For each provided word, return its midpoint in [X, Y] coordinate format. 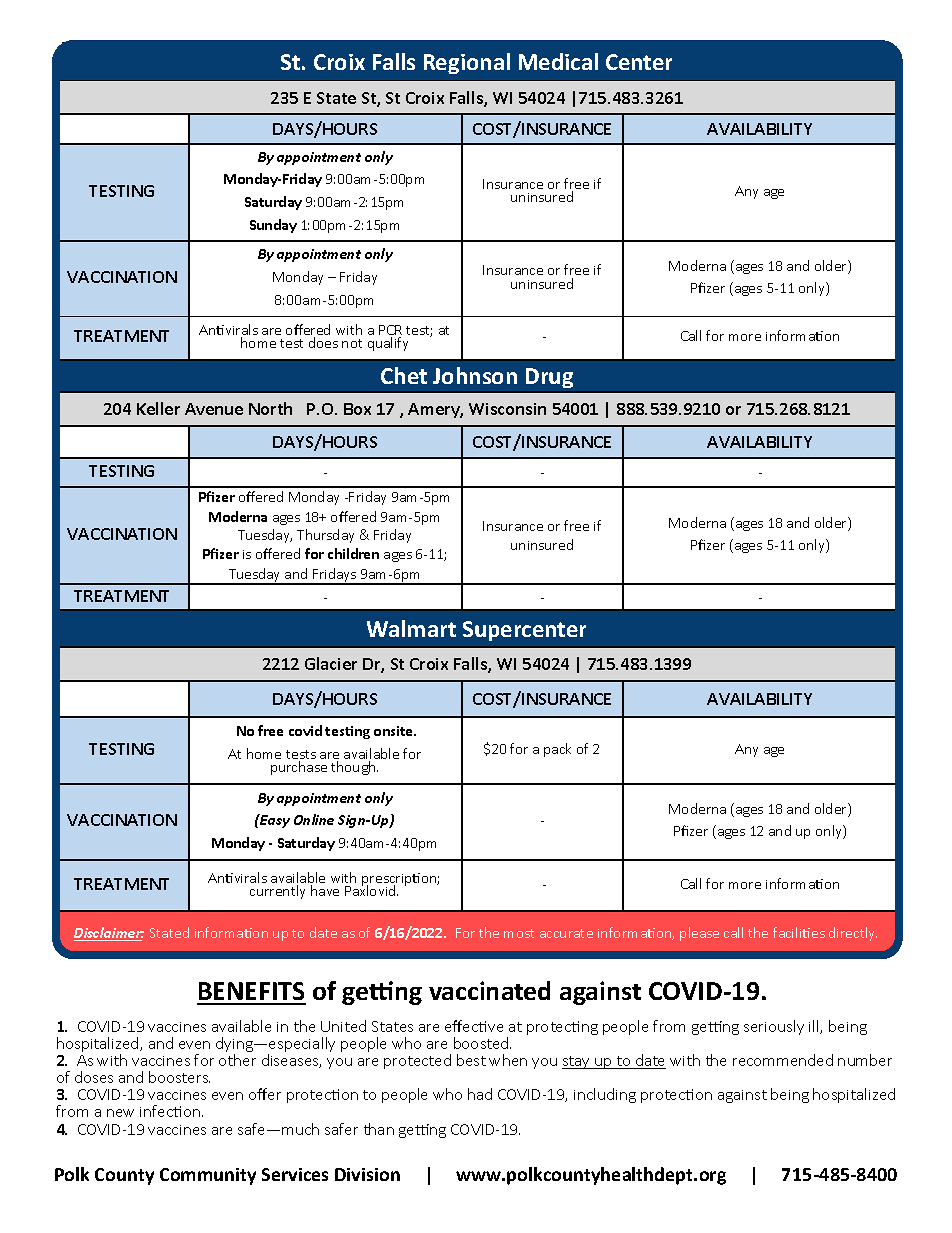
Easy [274, 821]
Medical [558, 61]
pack [557, 750]
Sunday [273, 226]
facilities [799, 932]
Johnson [475, 375]
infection [170, 1111]
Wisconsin [507, 409]
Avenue [214, 409]
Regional [467, 63]
